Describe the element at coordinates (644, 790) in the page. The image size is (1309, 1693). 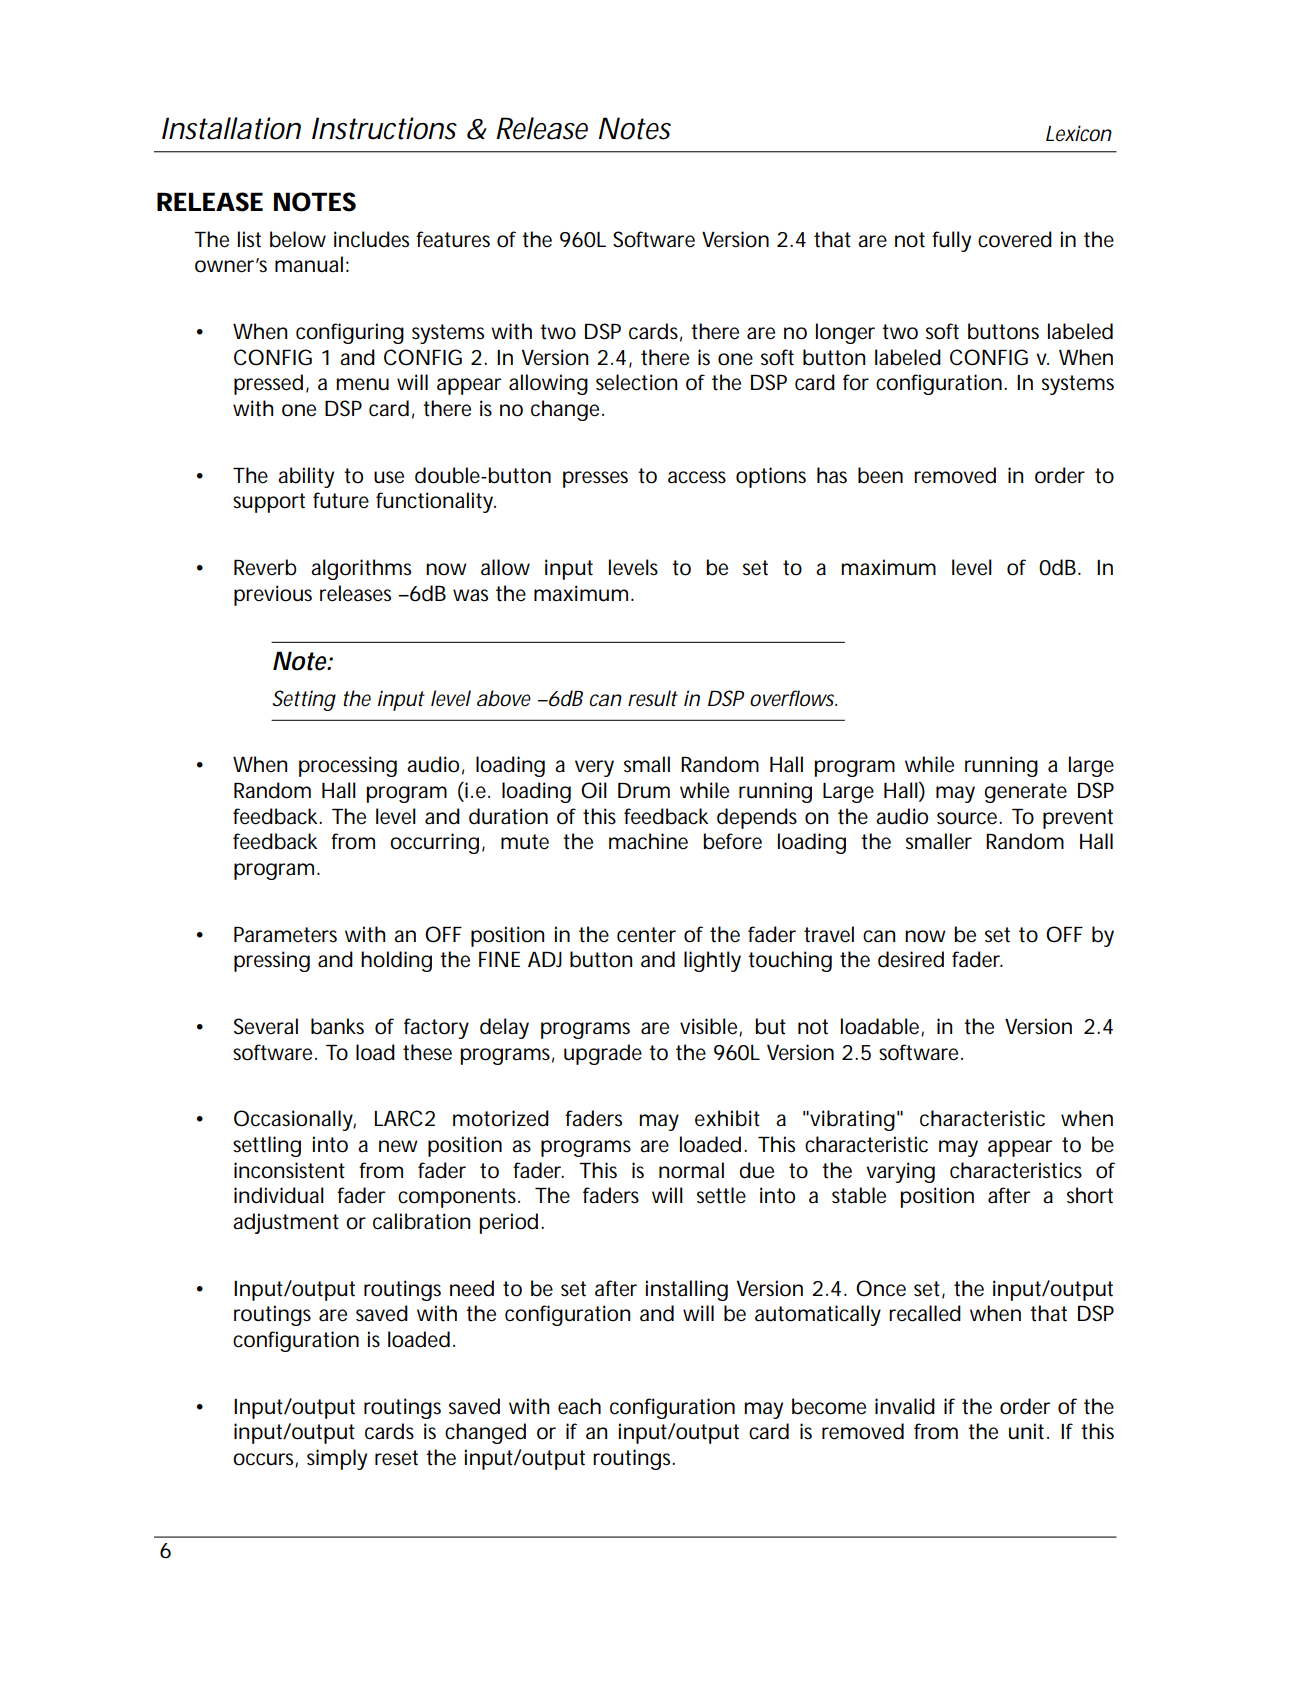
I see `Drum` at that location.
